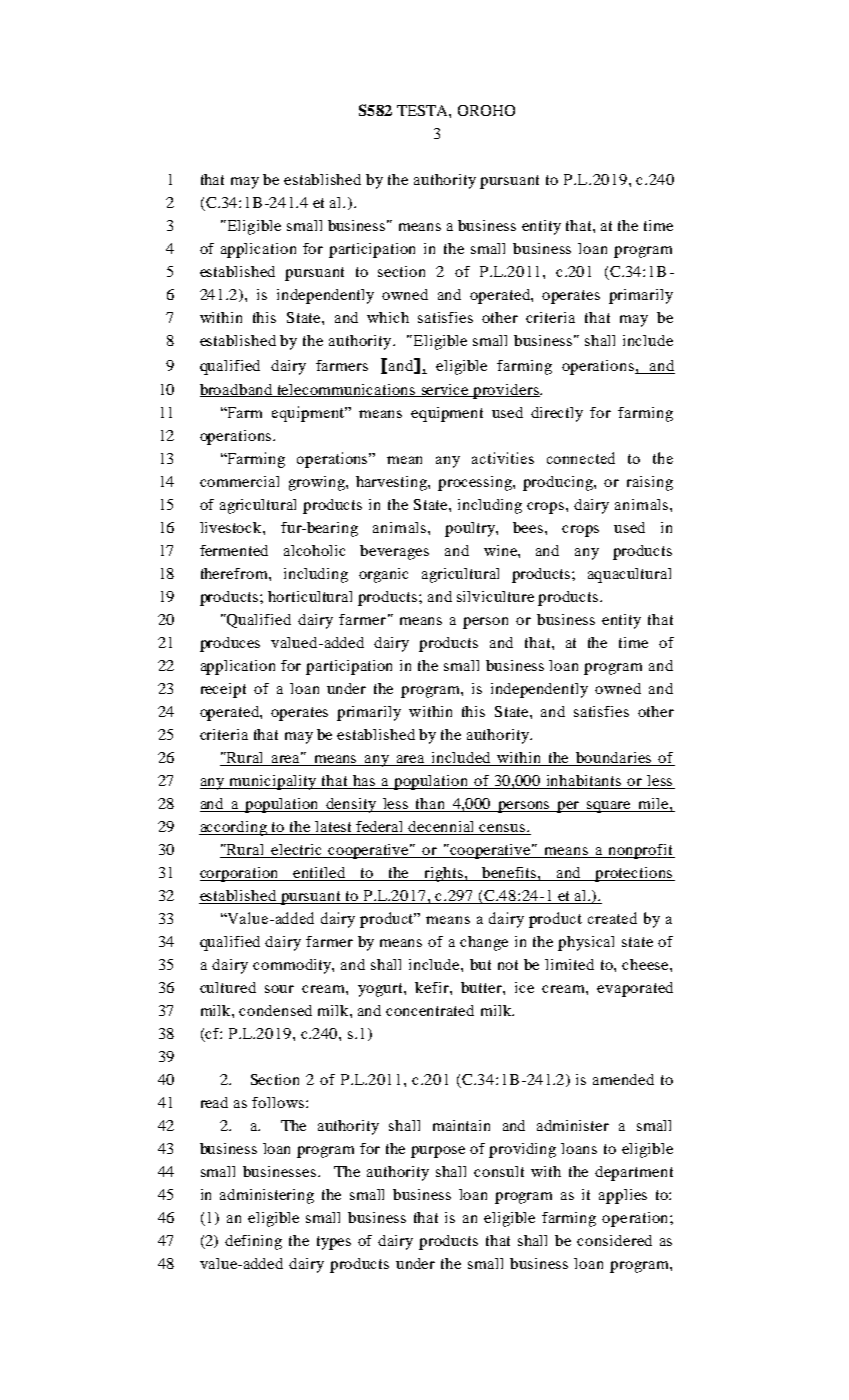  I want to click on commercial, so click(239, 481).
